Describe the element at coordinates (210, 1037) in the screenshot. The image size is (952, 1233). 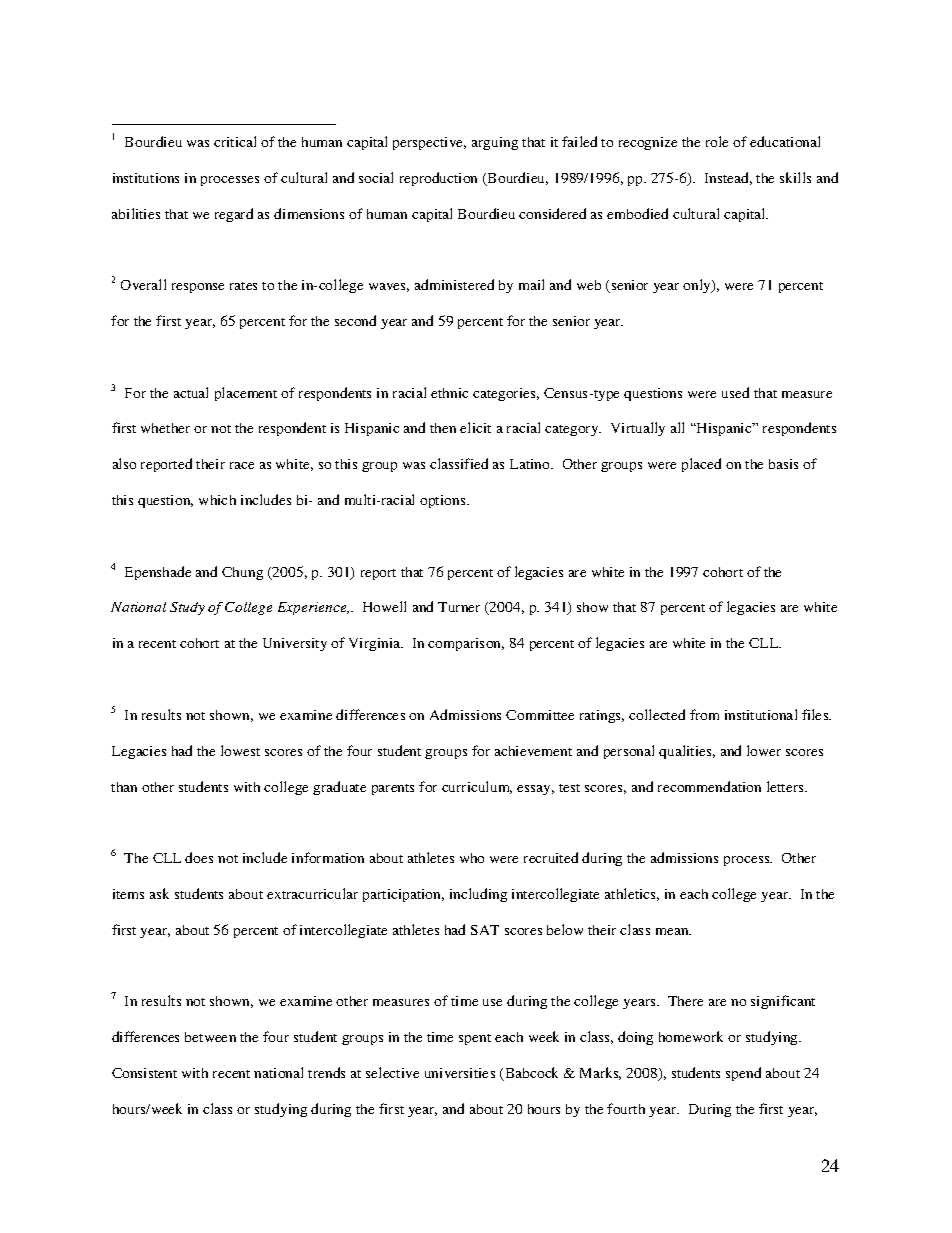
I see `between` at that location.
